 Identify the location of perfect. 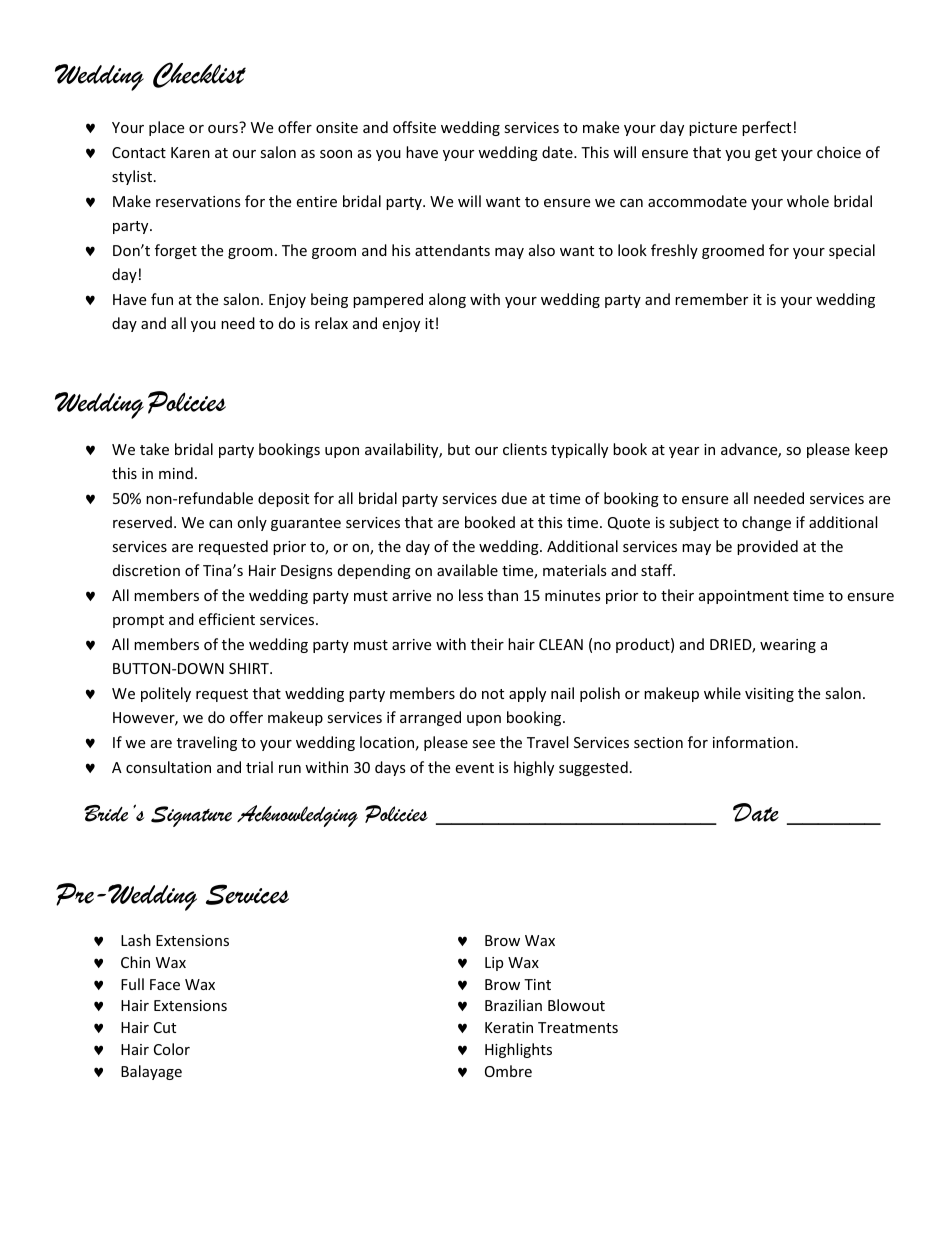
(766, 128).
